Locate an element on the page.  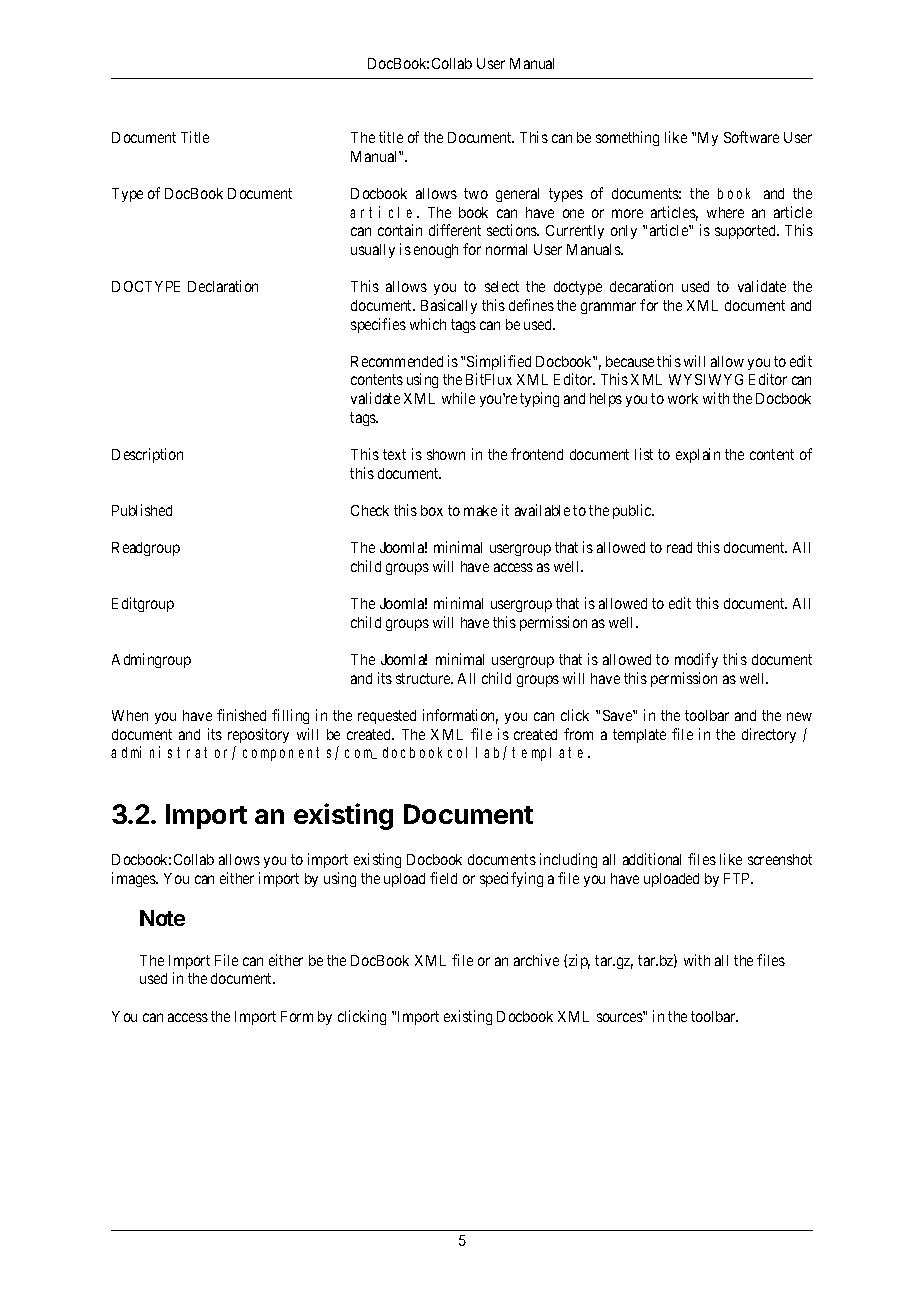
explain is located at coordinates (698, 455).
